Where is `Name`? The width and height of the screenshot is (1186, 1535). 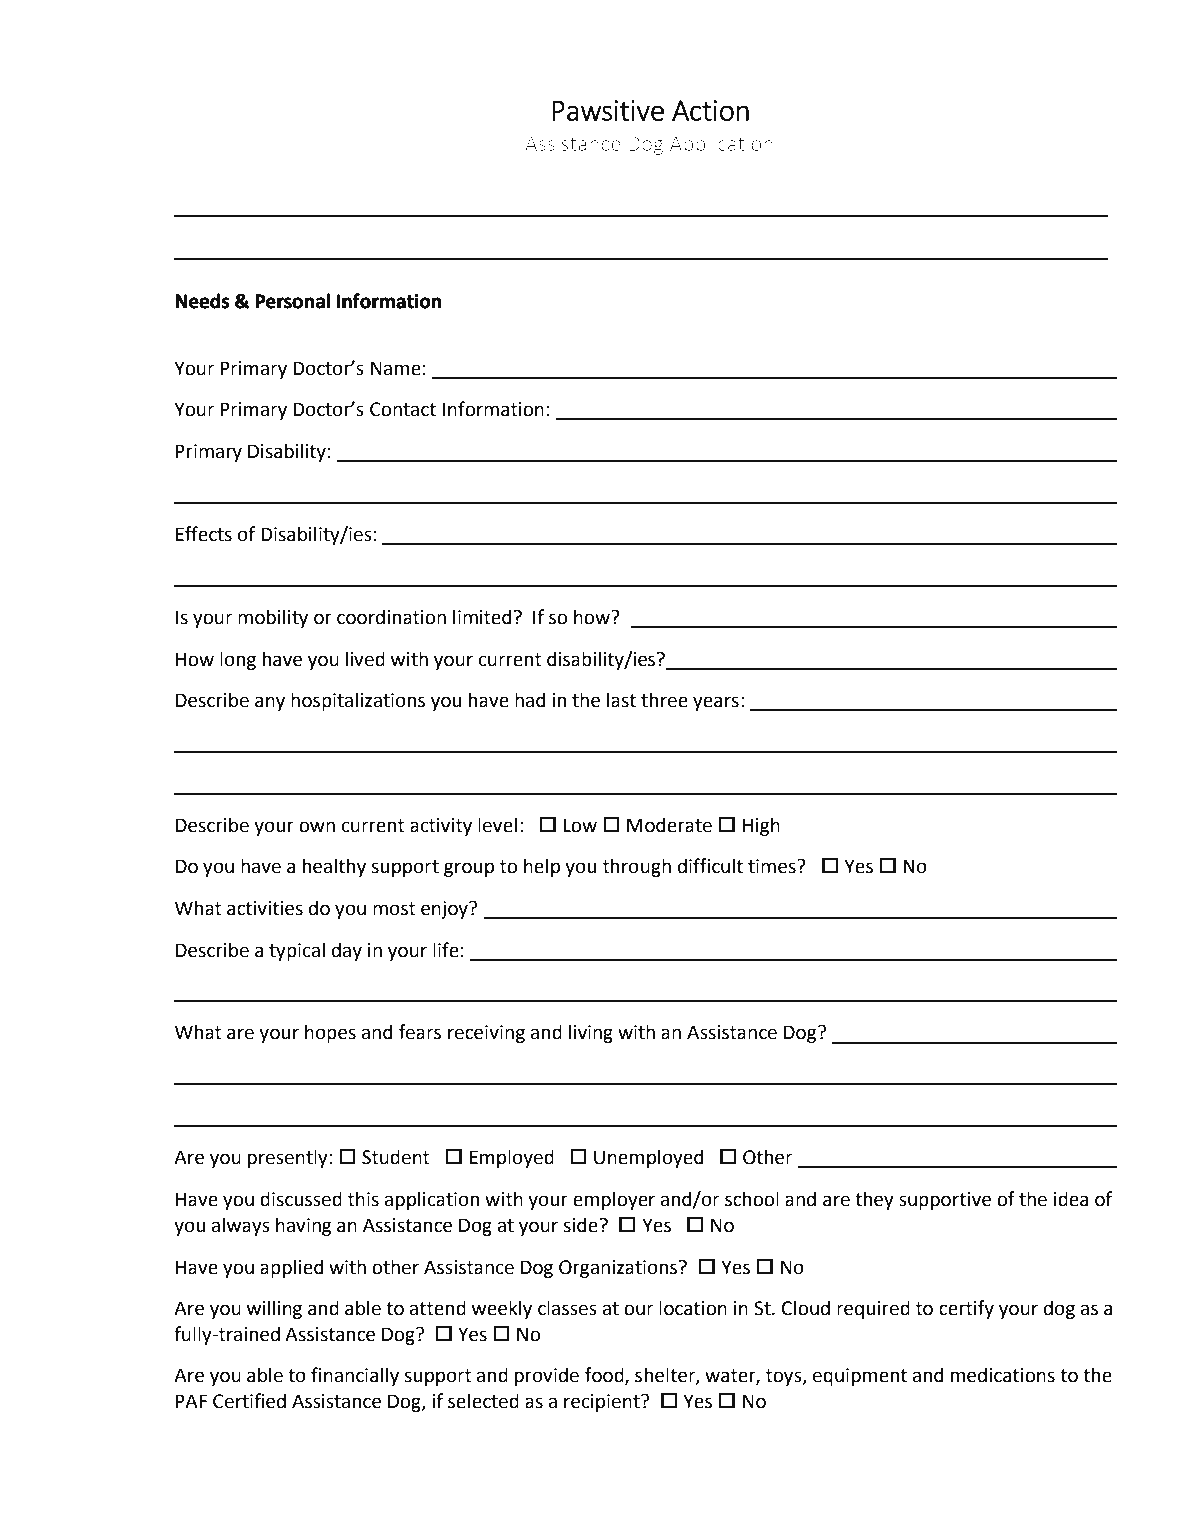 Name is located at coordinates (396, 368).
